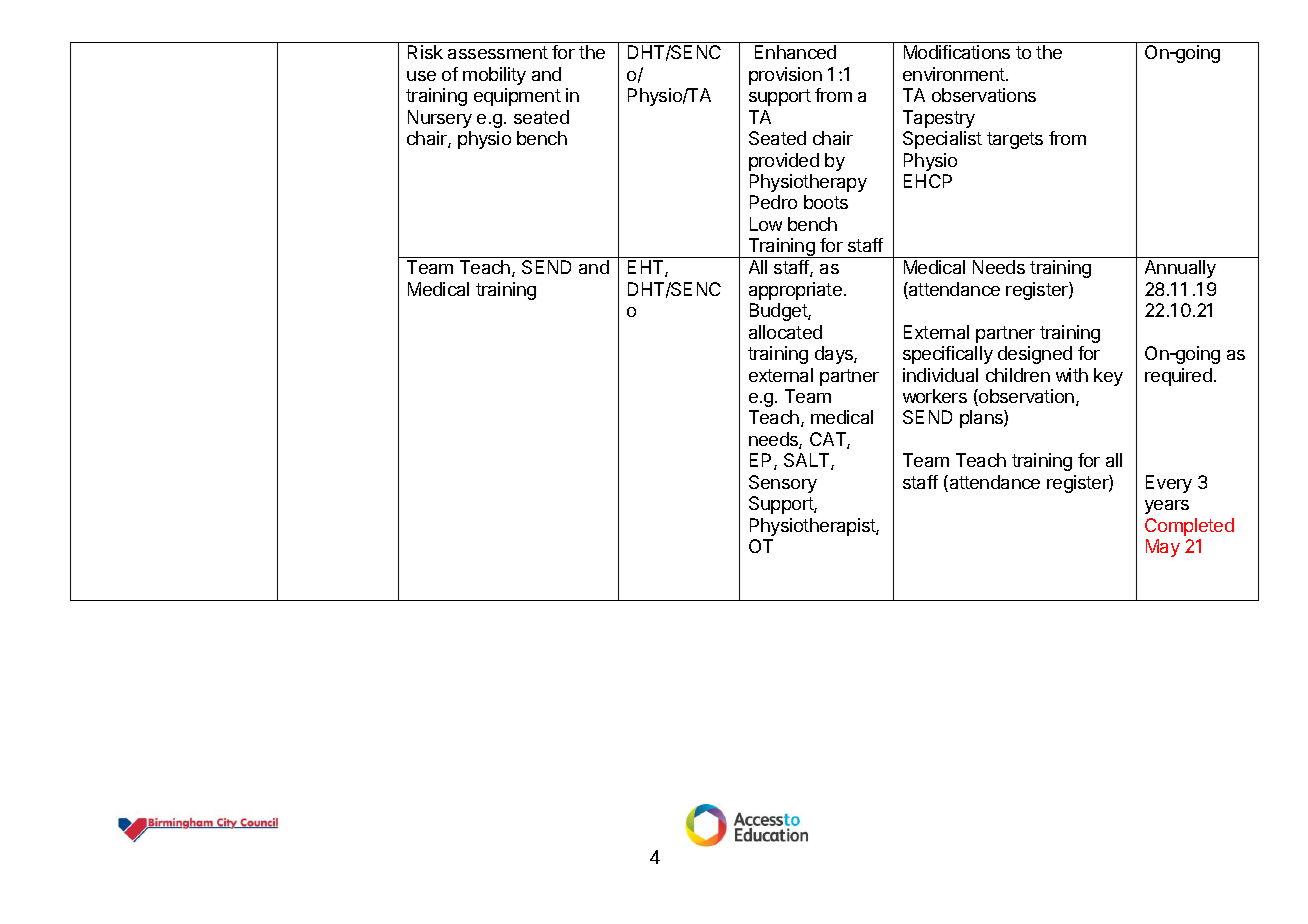 The width and height of the page is (1308, 924). What do you see at coordinates (783, 484) in the page?
I see `Sensory` at bounding box center [783, 484].
